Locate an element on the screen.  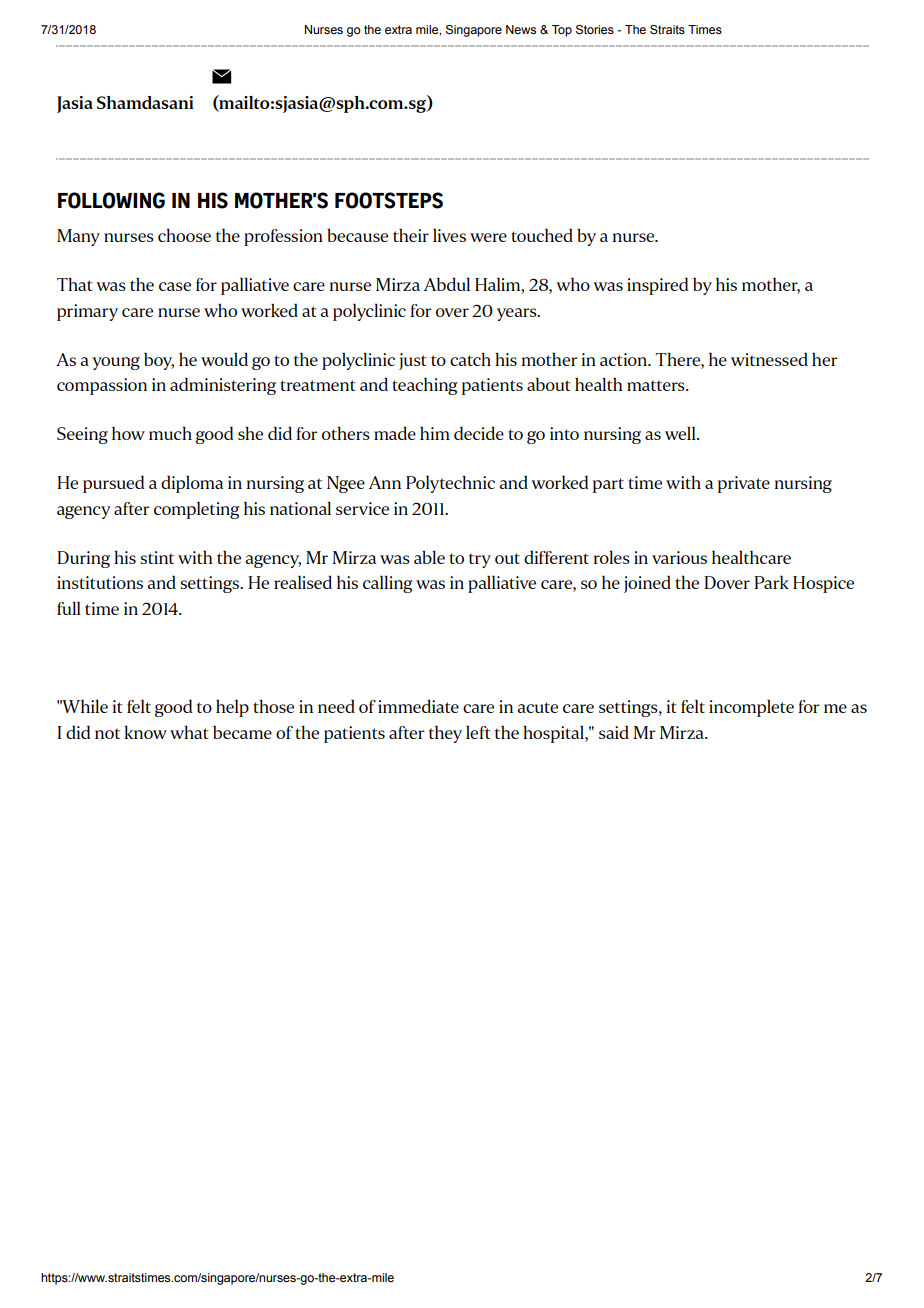
witnessed is located at coordinates (769, 359).
